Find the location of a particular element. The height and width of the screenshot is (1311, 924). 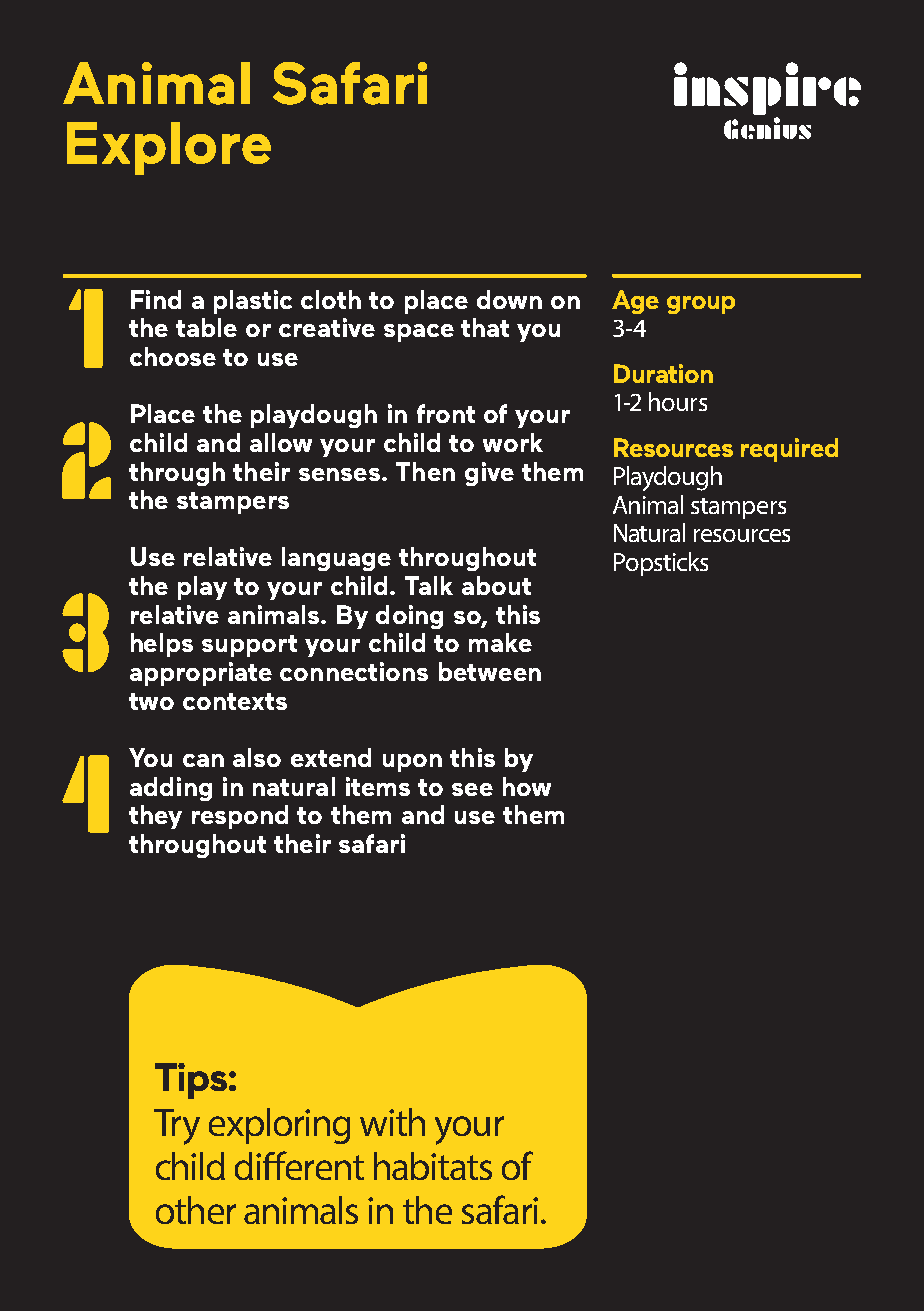

down is located at coordinates (509, 299).
